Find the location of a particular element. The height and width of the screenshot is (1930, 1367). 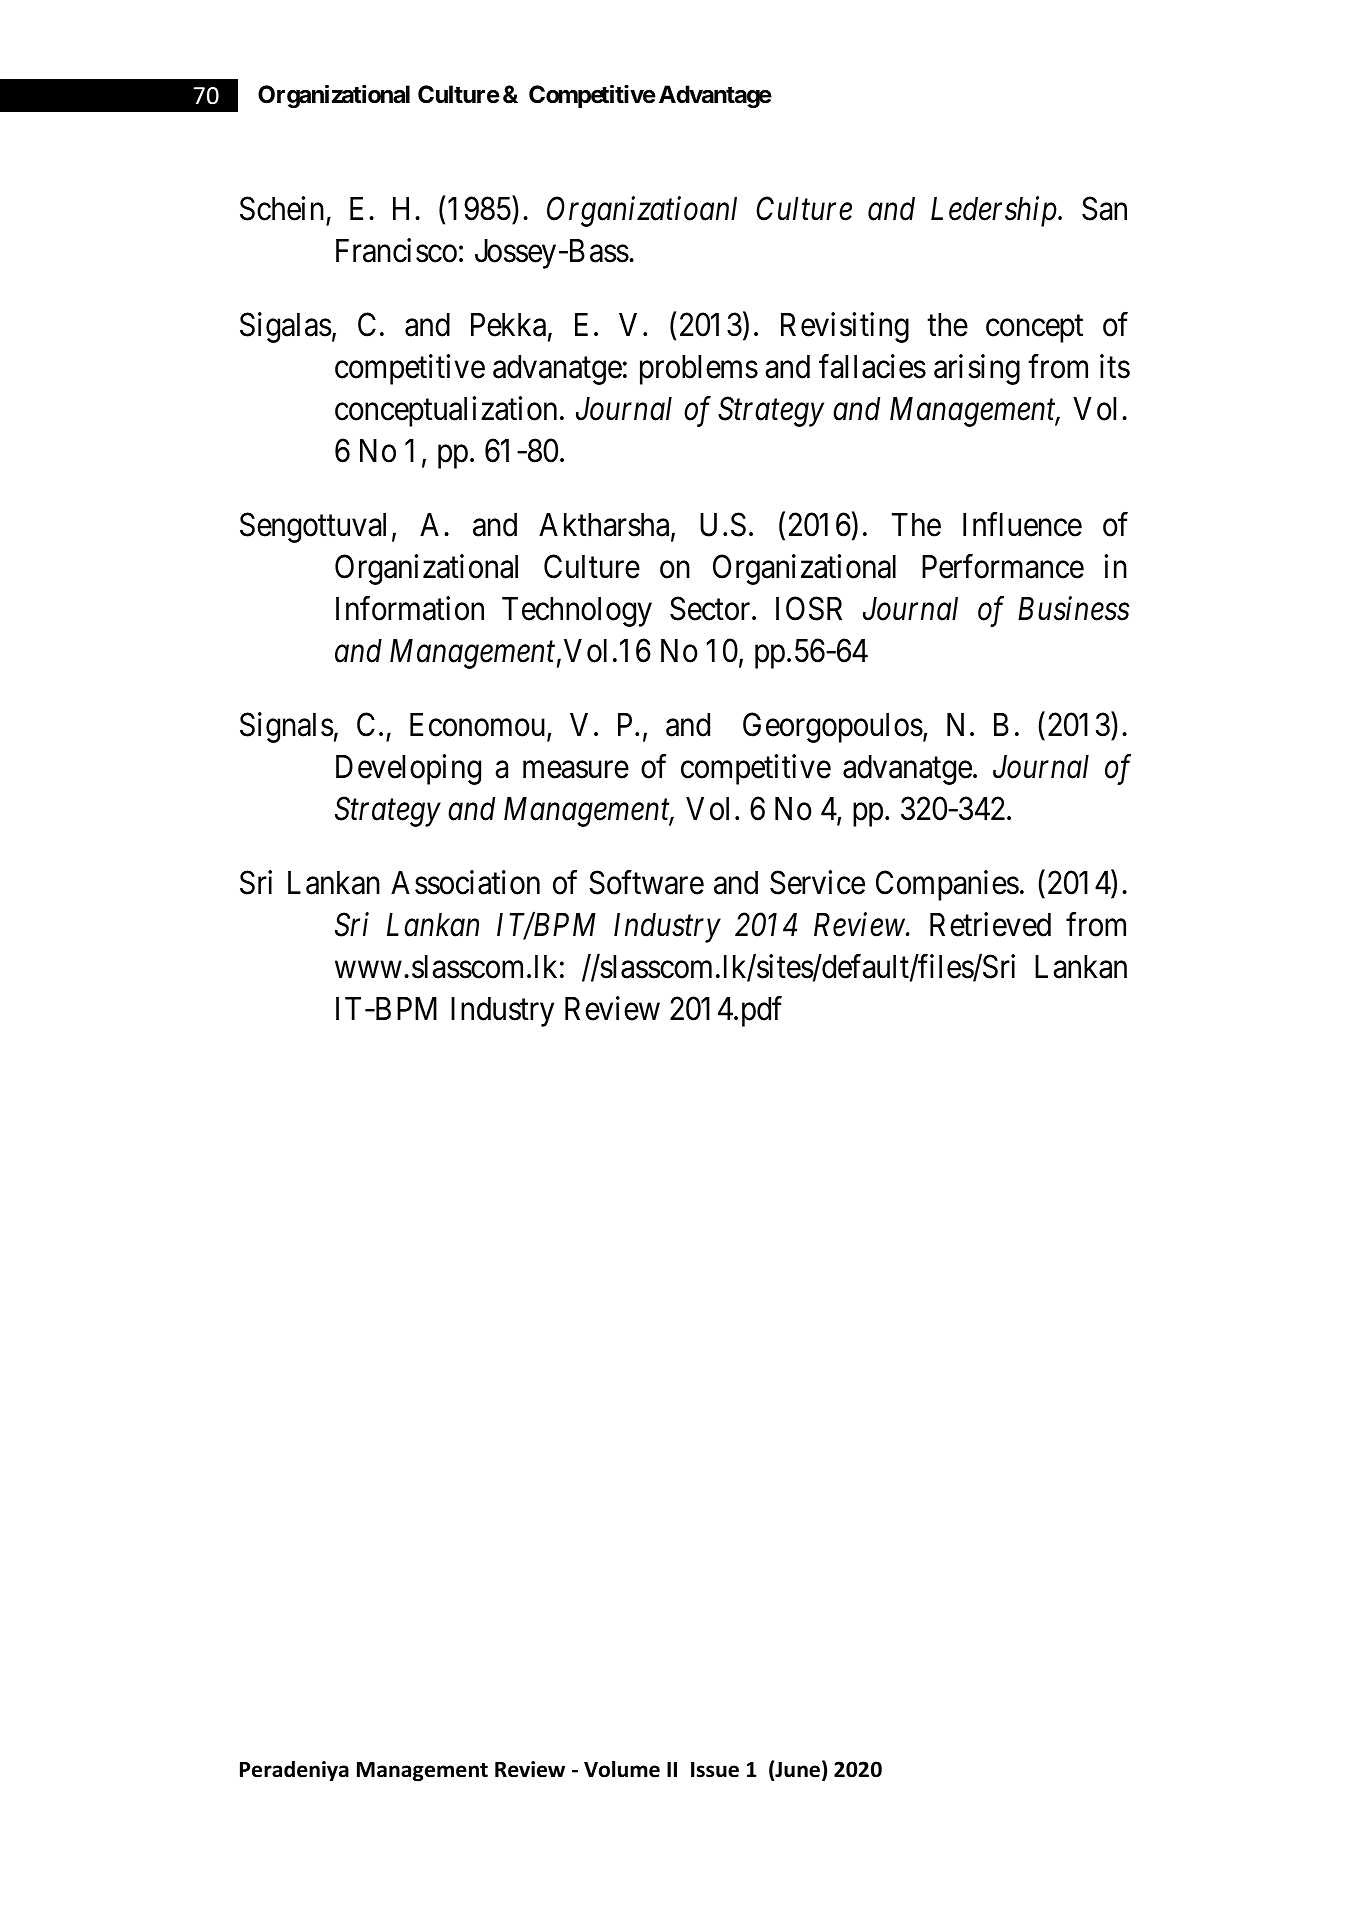

Retrieved is located at coordinates (990, 924).
